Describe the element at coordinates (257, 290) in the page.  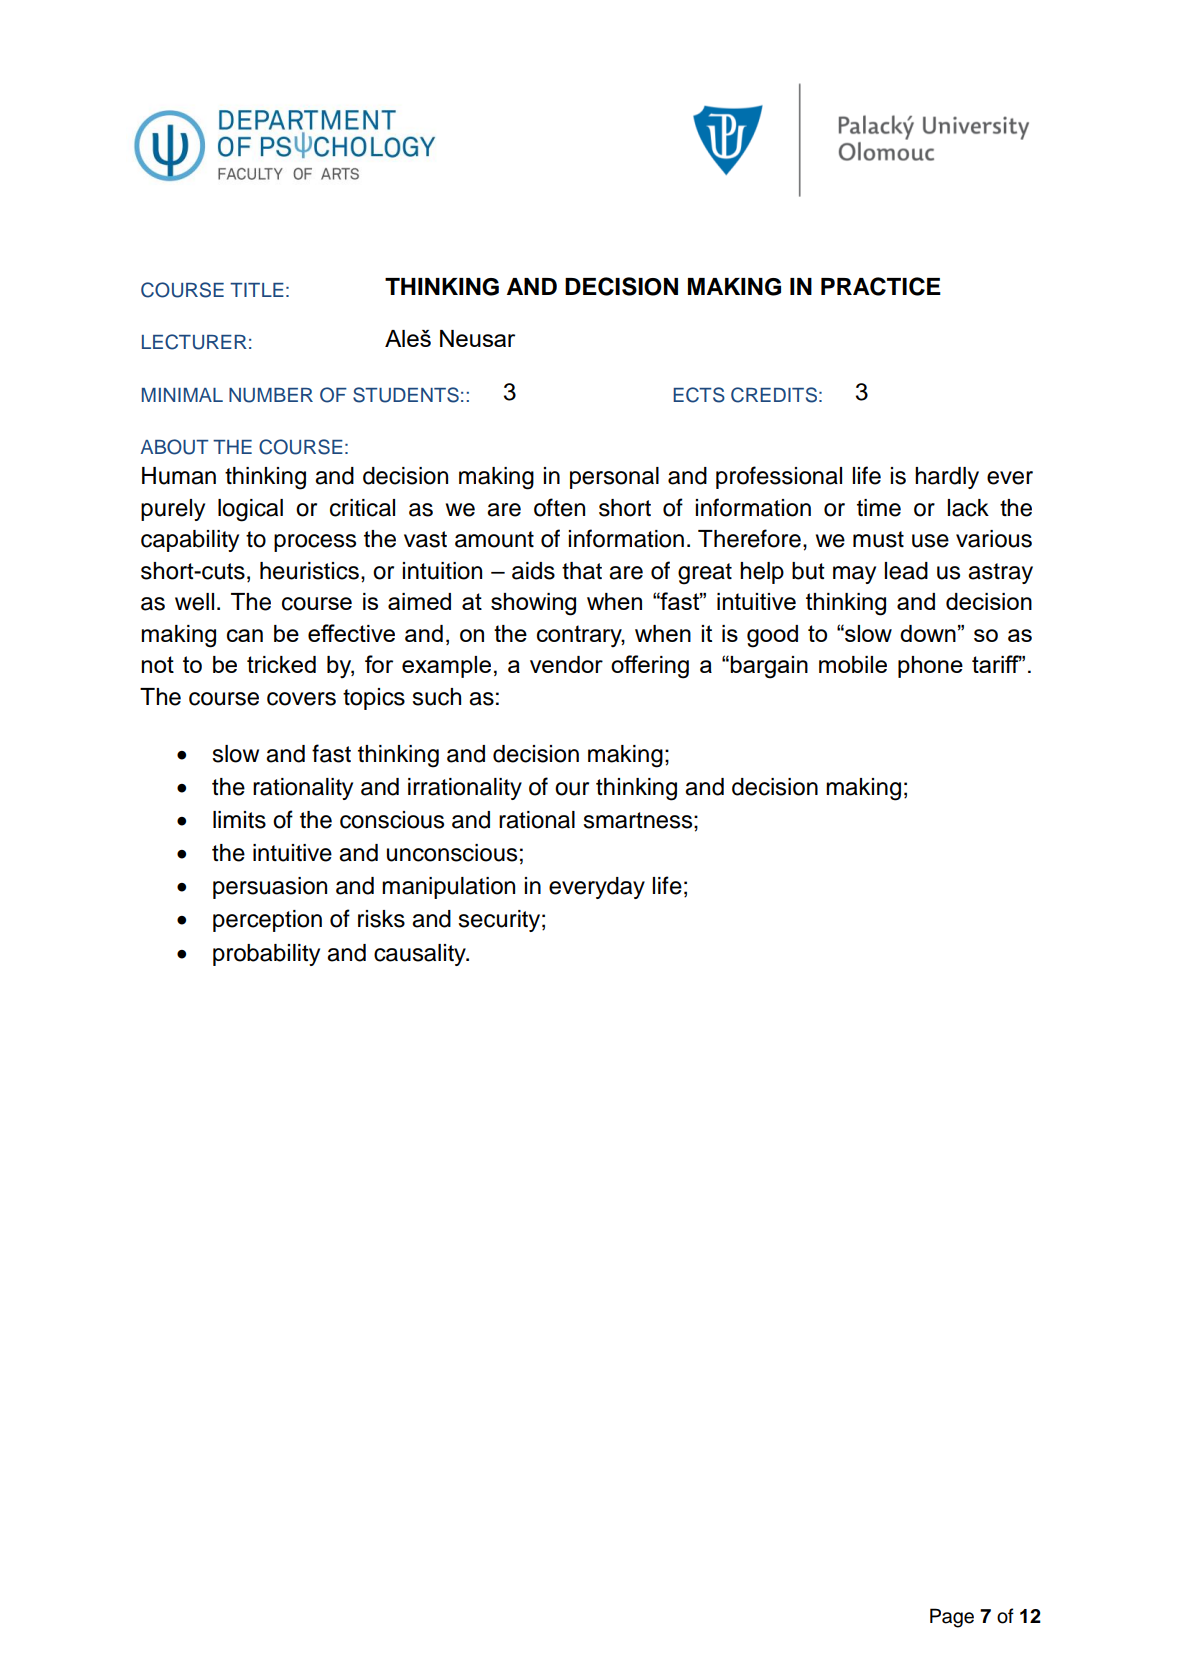
I see `TITLE` at that location.
